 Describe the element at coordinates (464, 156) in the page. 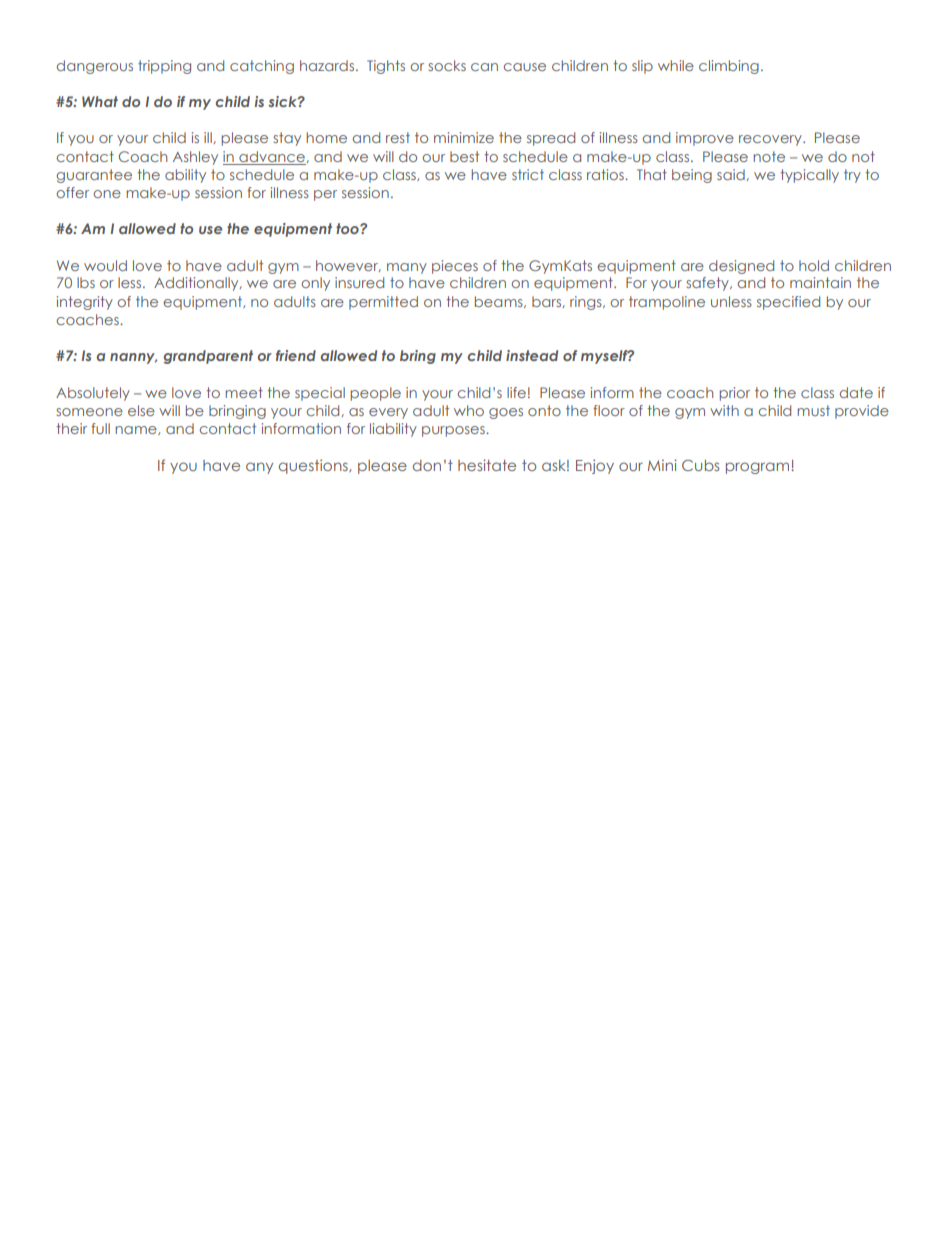

I see `best` at that location.
